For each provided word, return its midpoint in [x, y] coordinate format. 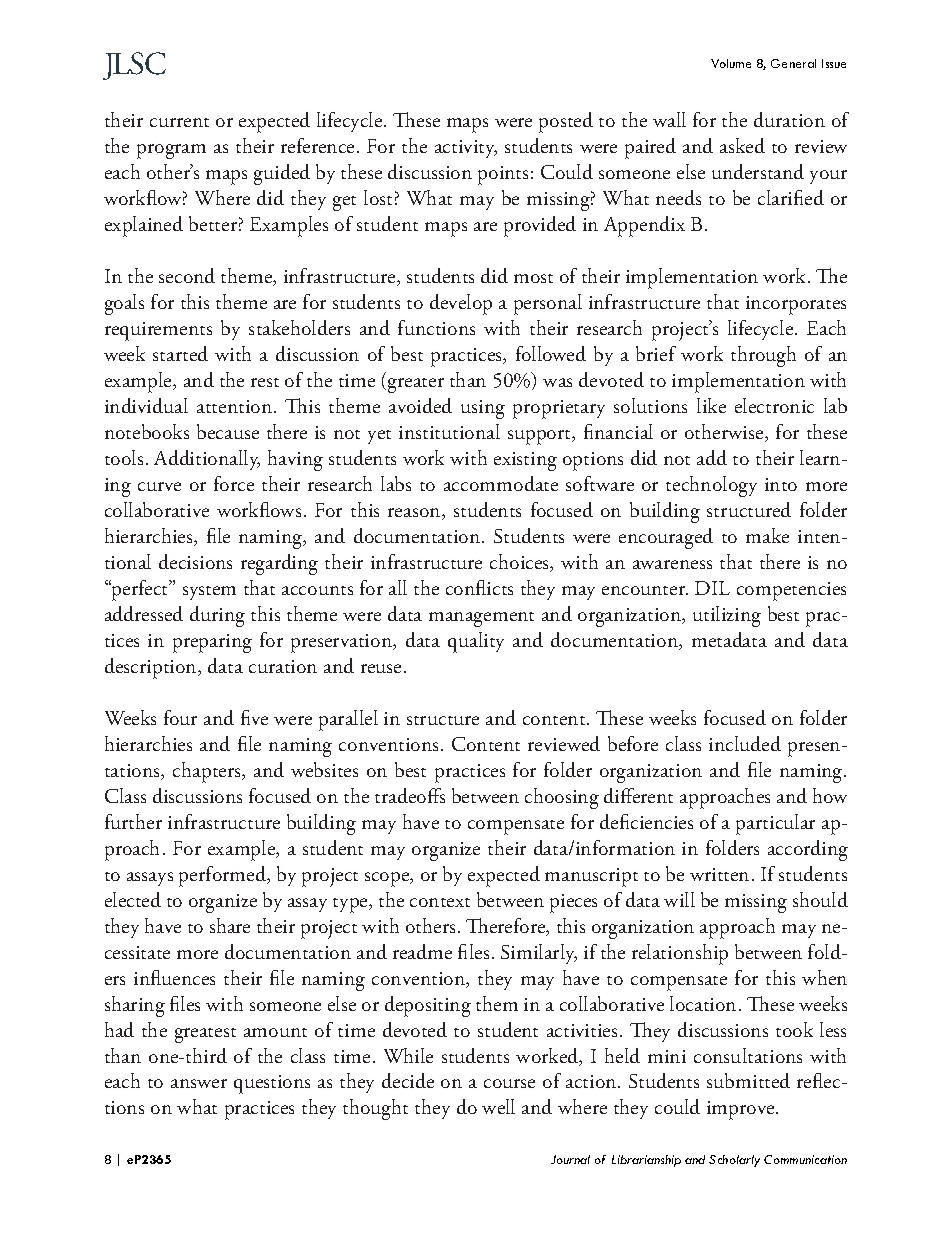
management [481, 619]
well [498, 1106]
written [719, 874]
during [217, 616]
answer [199, 1083]
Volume [731, 63]
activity [466, 149]
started [180, 353]
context [440, 902]
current [179, 122]
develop [461, 304]
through [763, 356]
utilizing [727, 616]
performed [223, 876]
